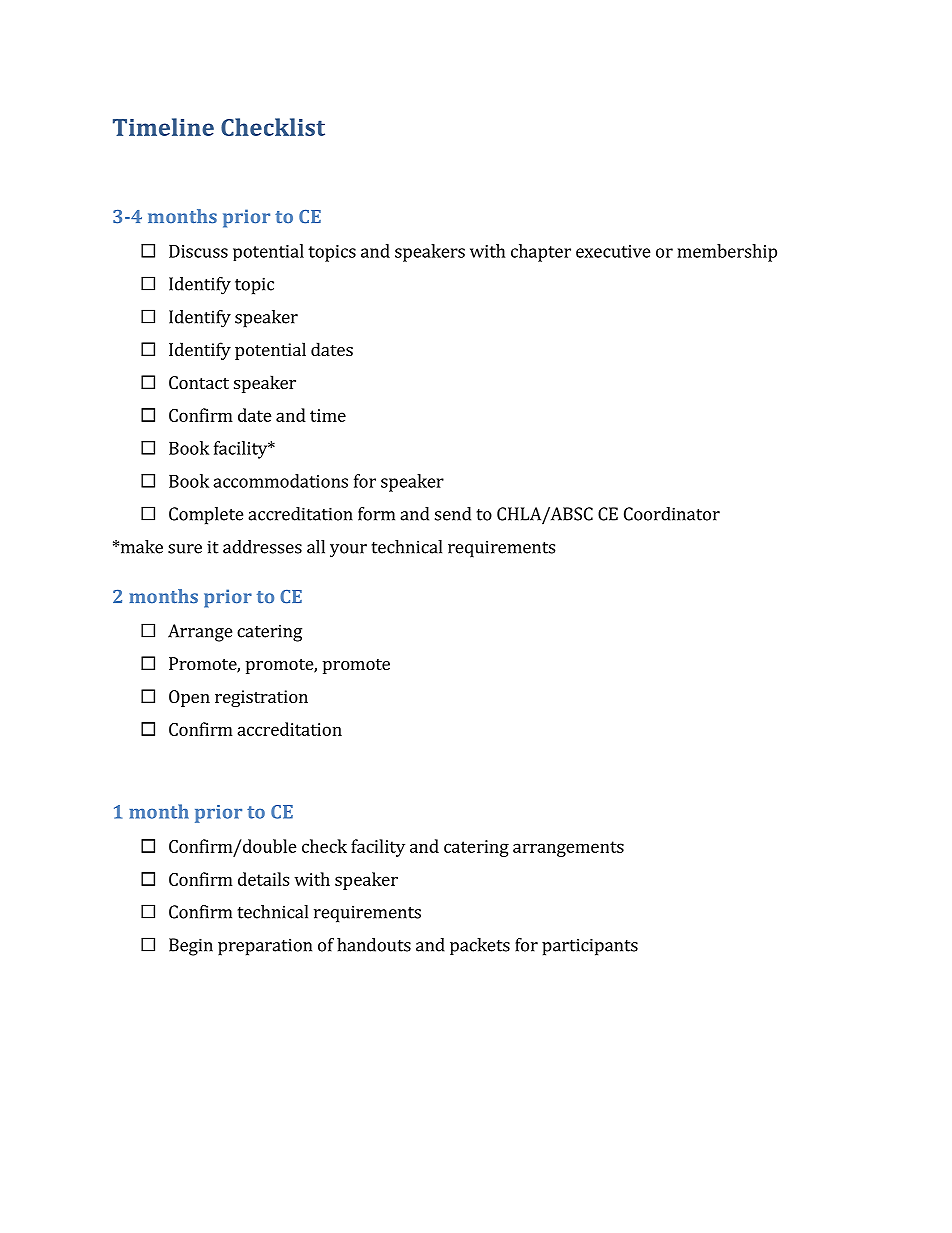  What do you see at coordinates (590, 947) in the screenshot?
I see `participants` at bounding box center [590, 947].
